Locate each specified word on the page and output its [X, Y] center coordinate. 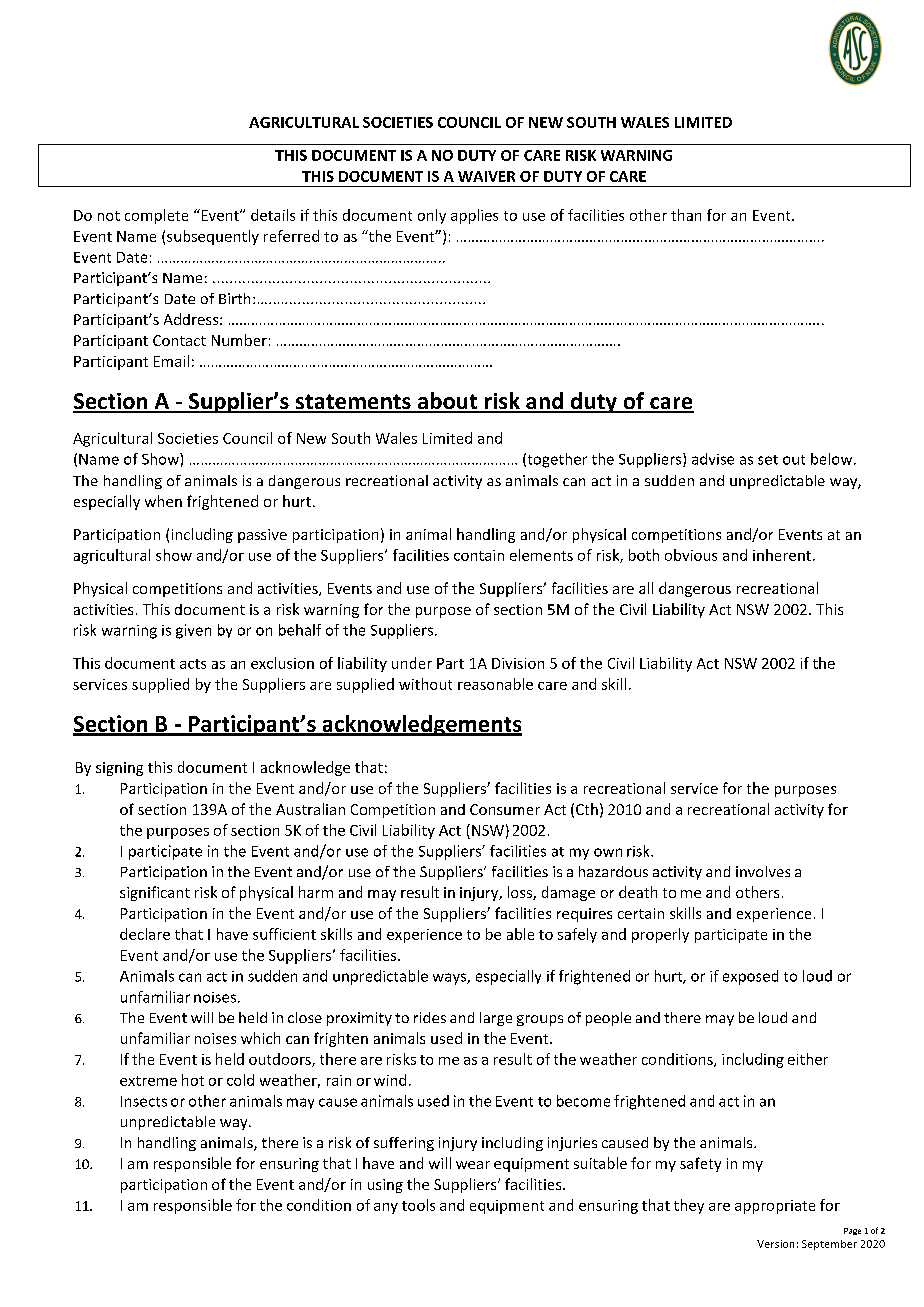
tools [418, 1205]
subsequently [213, 237]
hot [193, 1080]
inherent [783, 555]
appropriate [775, 1207]
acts [193, 664]
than [686, 215]
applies [474, 216]
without [425, 684]
